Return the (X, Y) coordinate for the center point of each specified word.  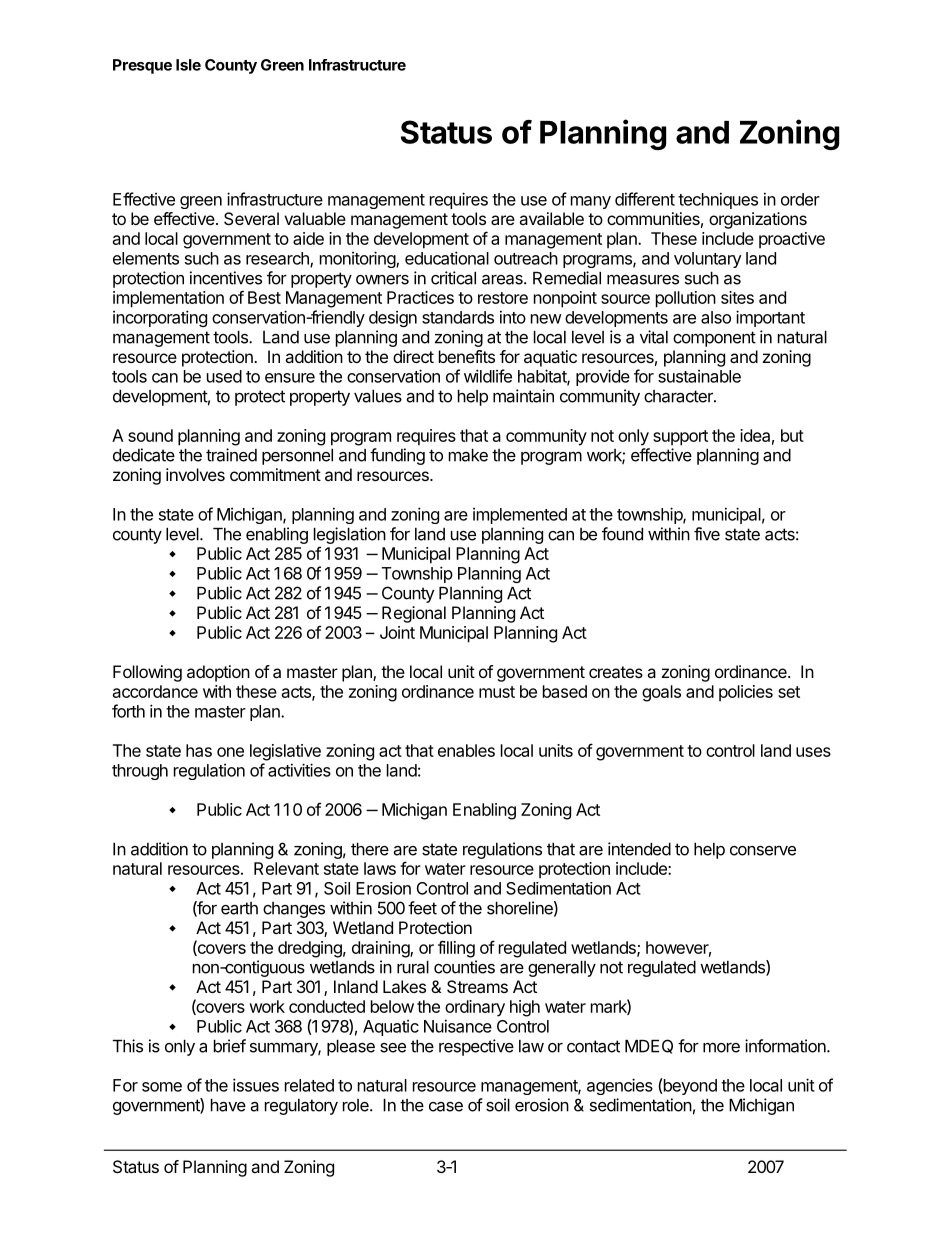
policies (746, 693)
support (680, 438)
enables (466, 750)
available (551, 218)
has (199, 750)
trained (231, 455)
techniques (718, 200)
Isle (188, 65)
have (228, 1105)
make (468, 455)
